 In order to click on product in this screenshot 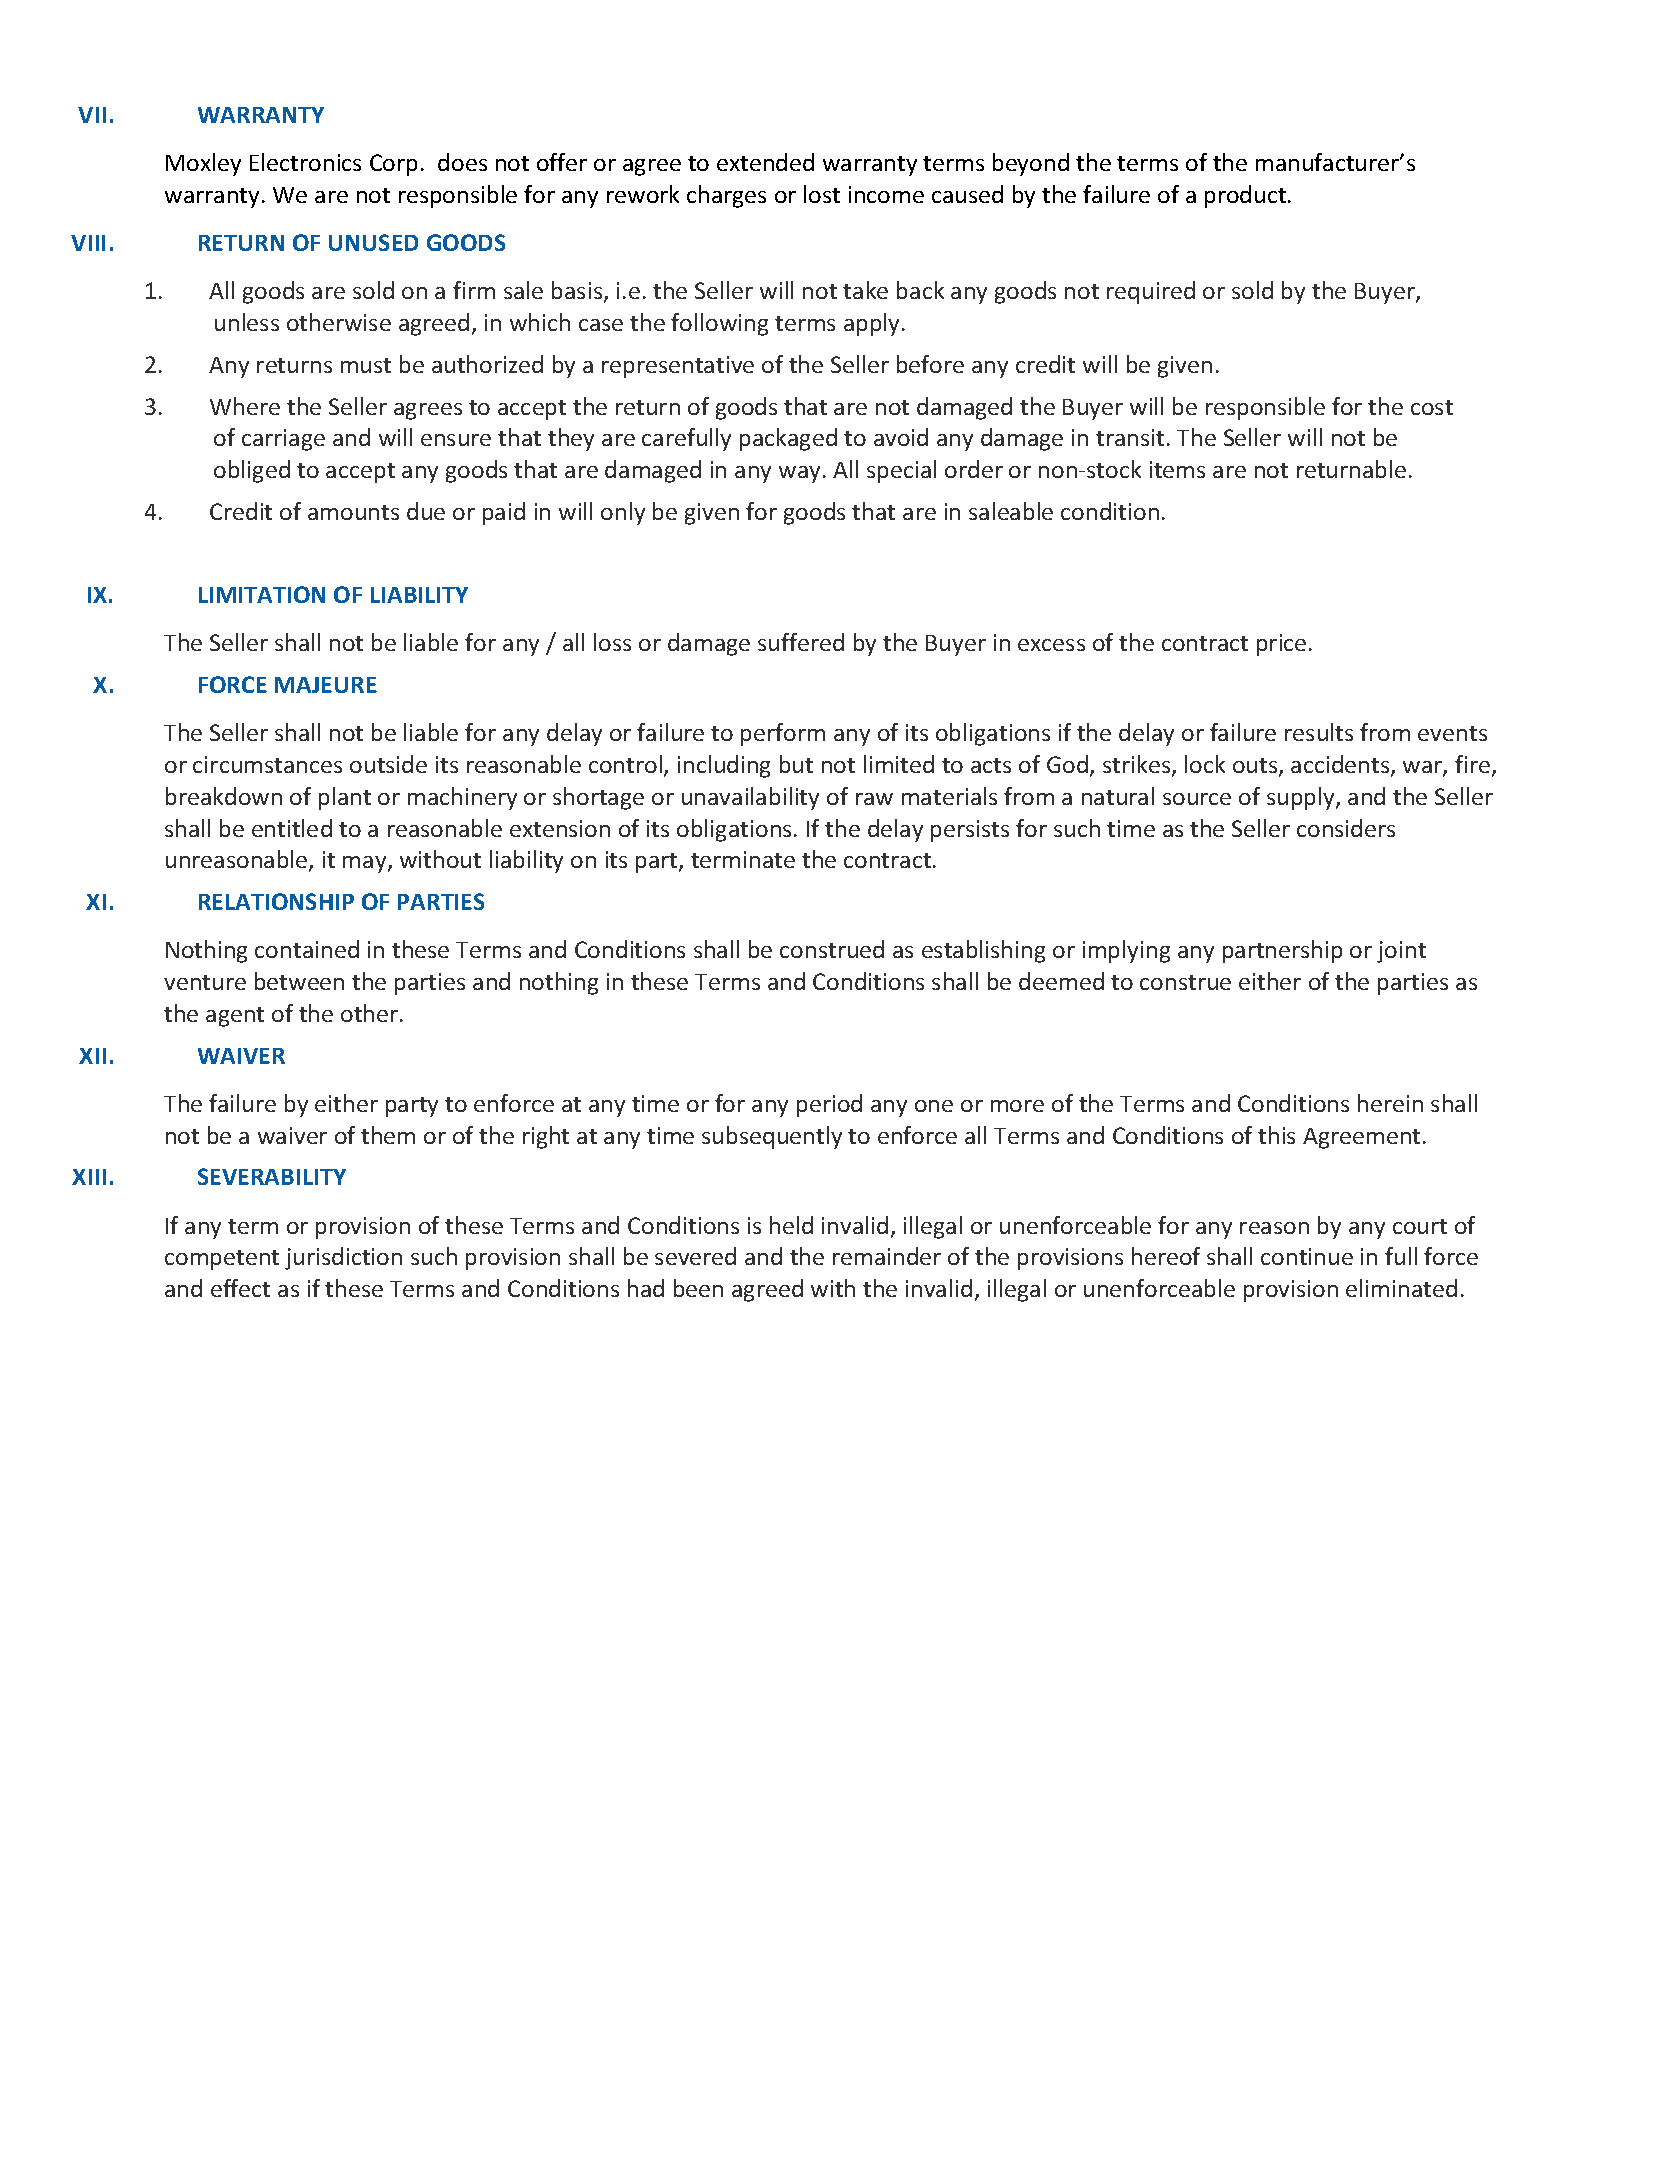, I will do `click(1245, 196)`.
